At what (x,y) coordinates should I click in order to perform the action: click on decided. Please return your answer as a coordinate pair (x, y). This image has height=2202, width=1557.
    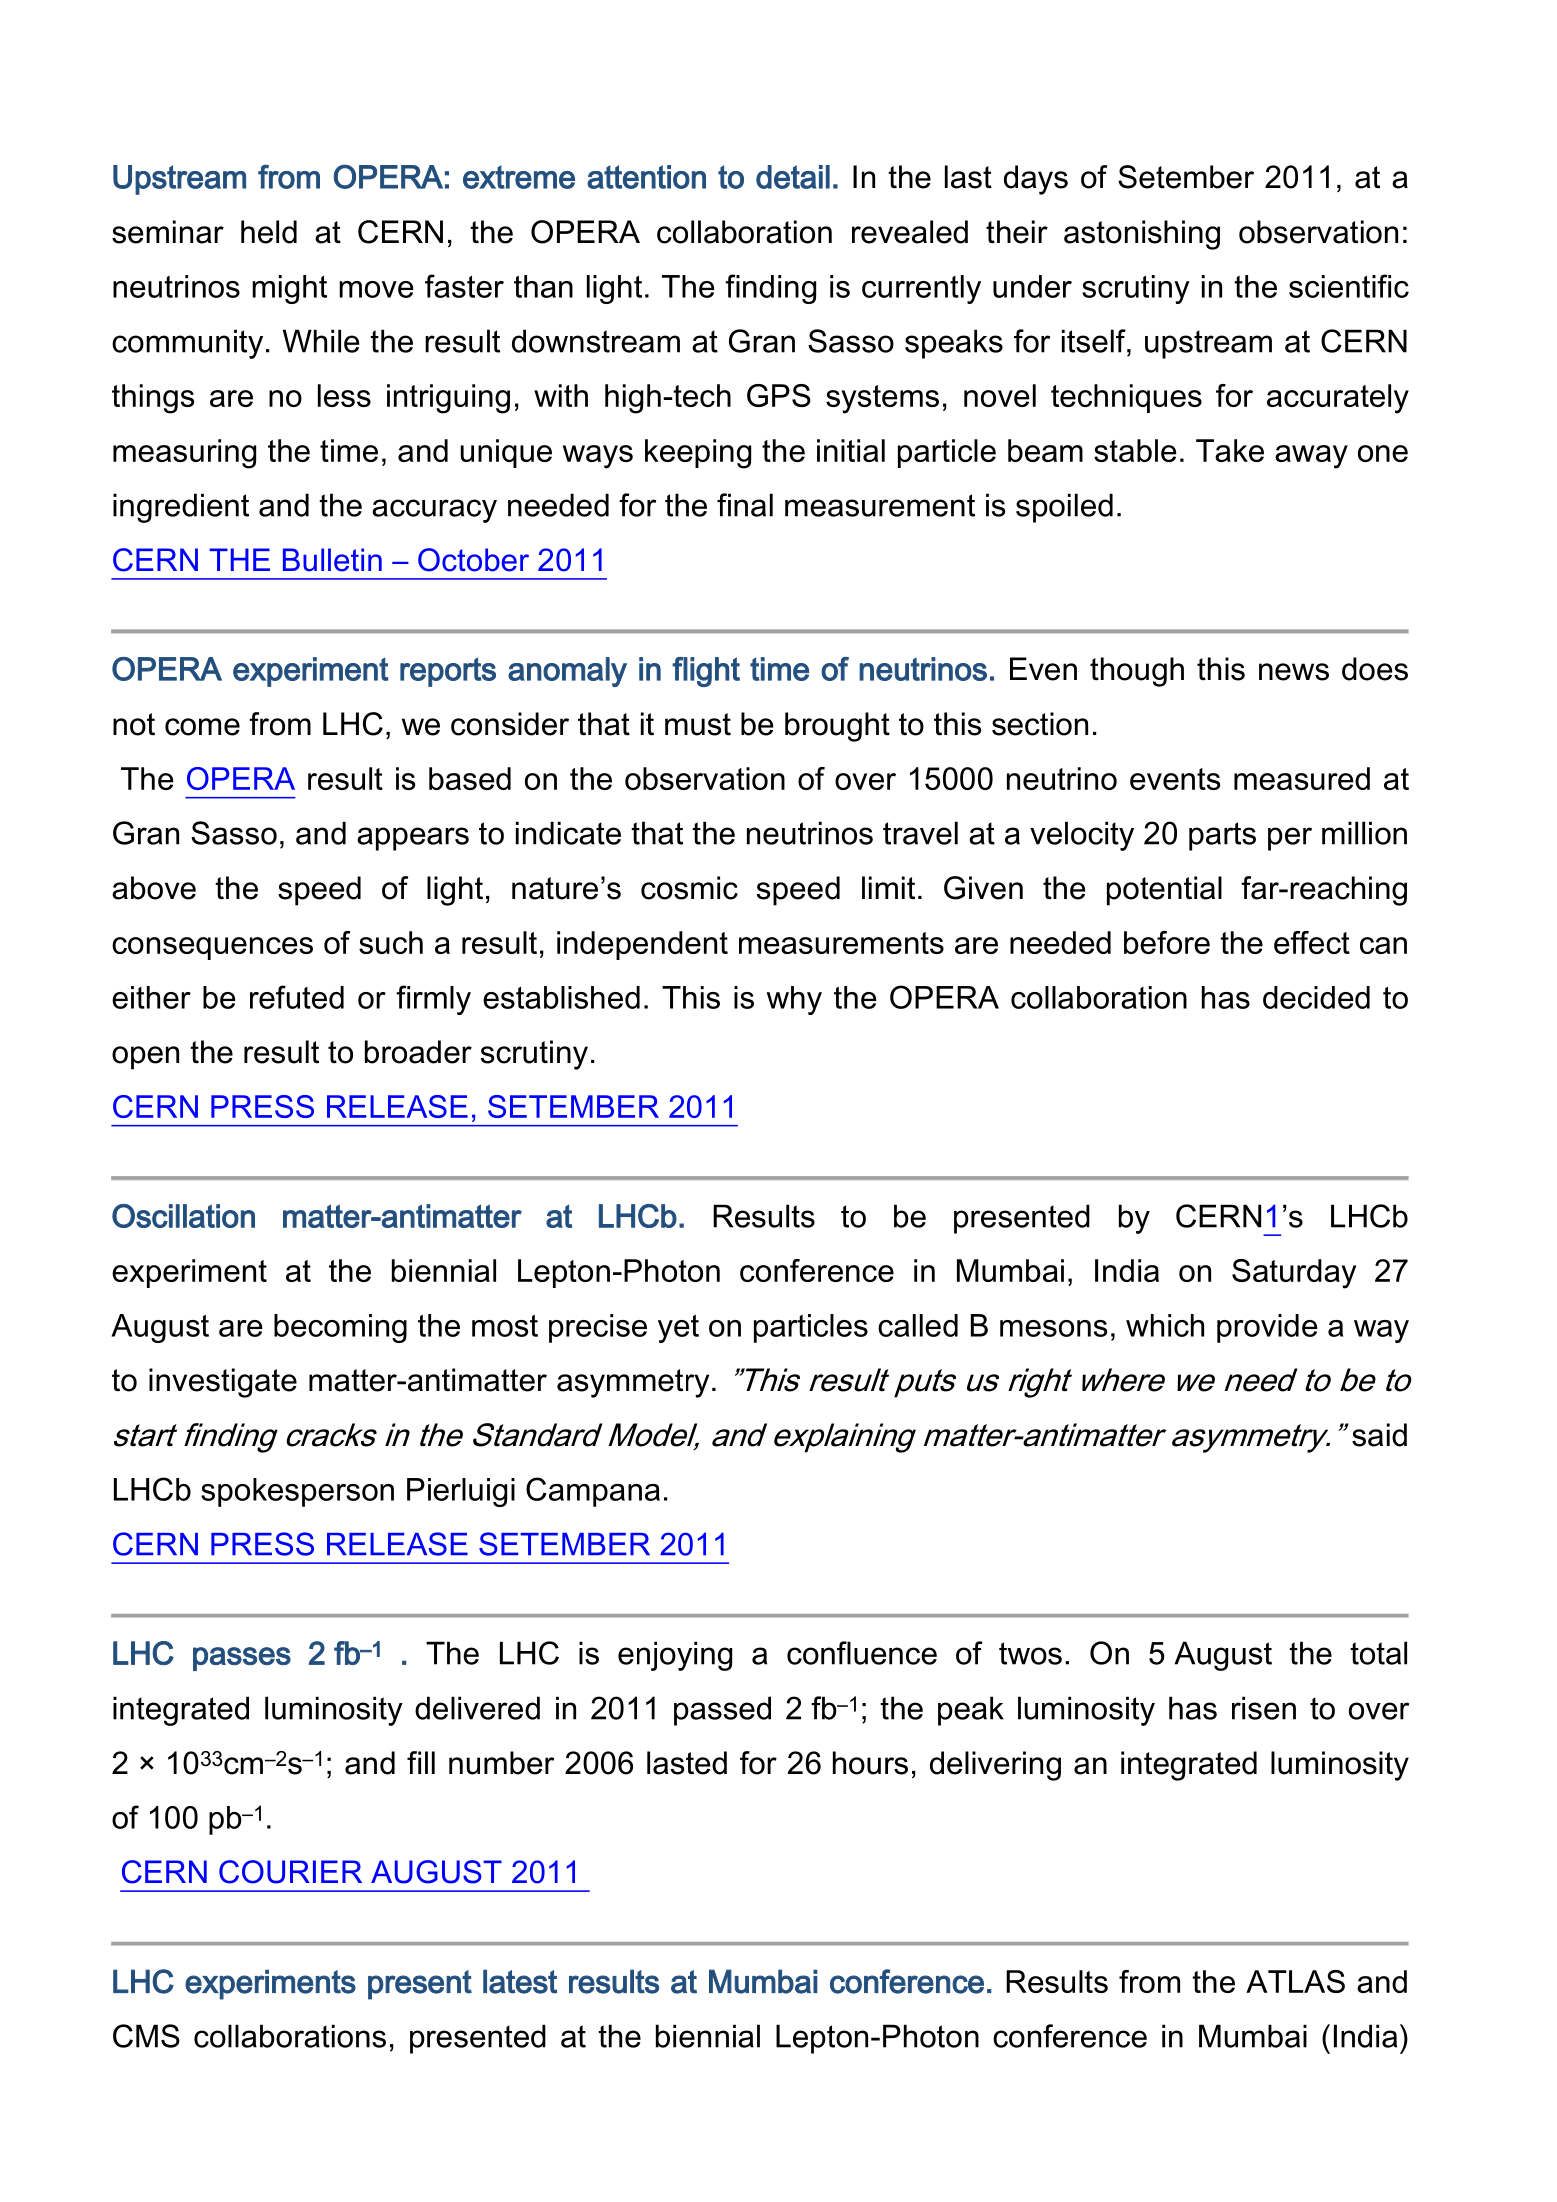
    Looking at the image, I should click on (1316, 997).
